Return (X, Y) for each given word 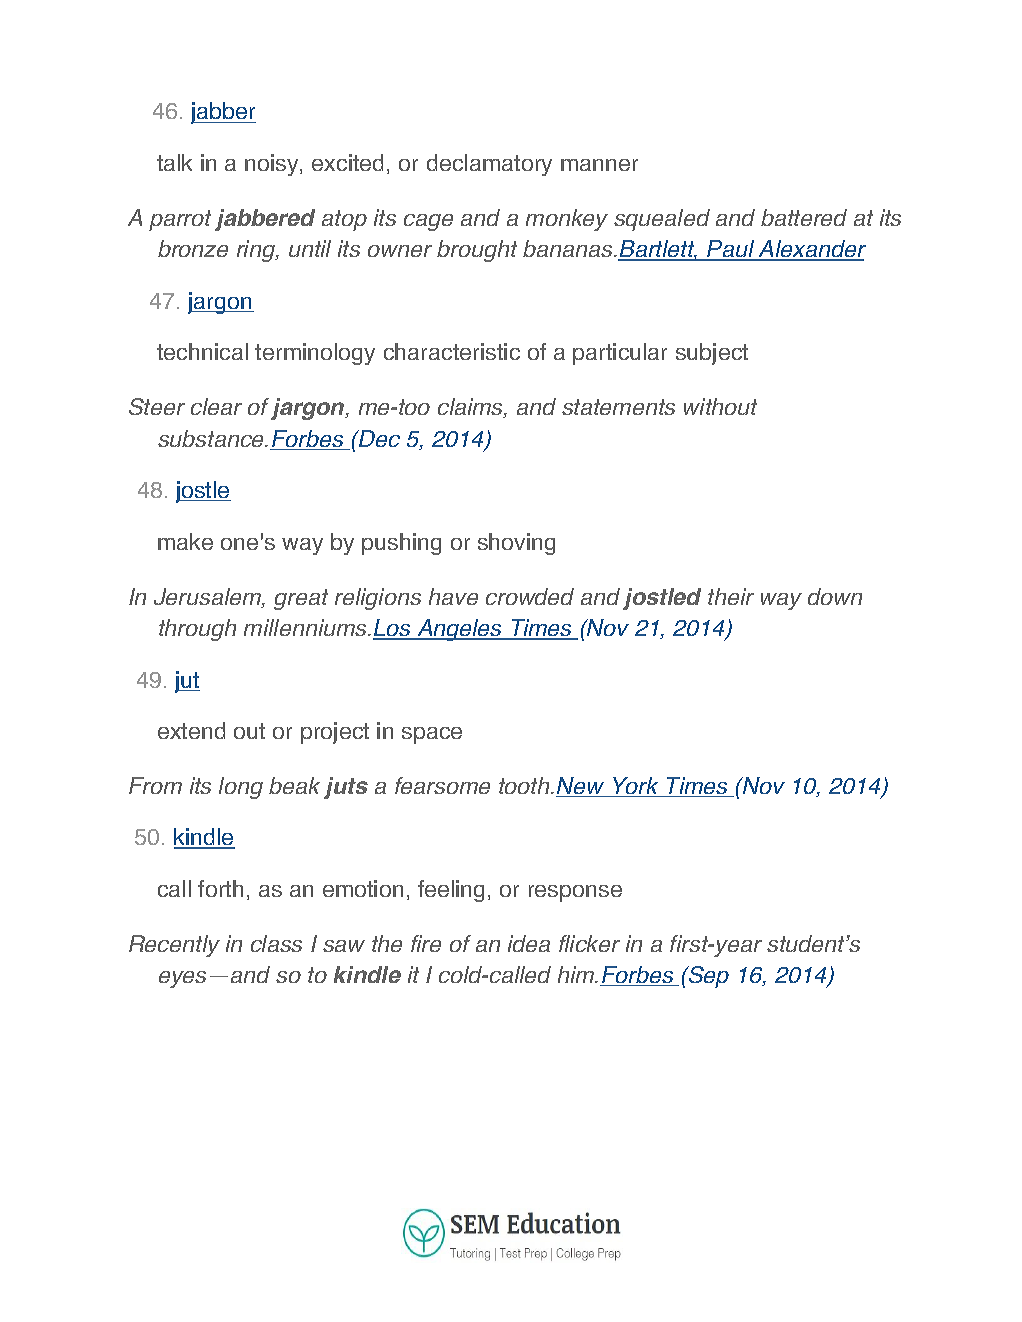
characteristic (452, 351)
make (185, 541)
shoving (516, 544)
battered (804, 217)
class (276, 943)
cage (428, 222)
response (575, 893)
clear (216, 406)
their (731, 596)
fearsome (442, 785)
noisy (273, 165)
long (241, 788)
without (720, 406)
